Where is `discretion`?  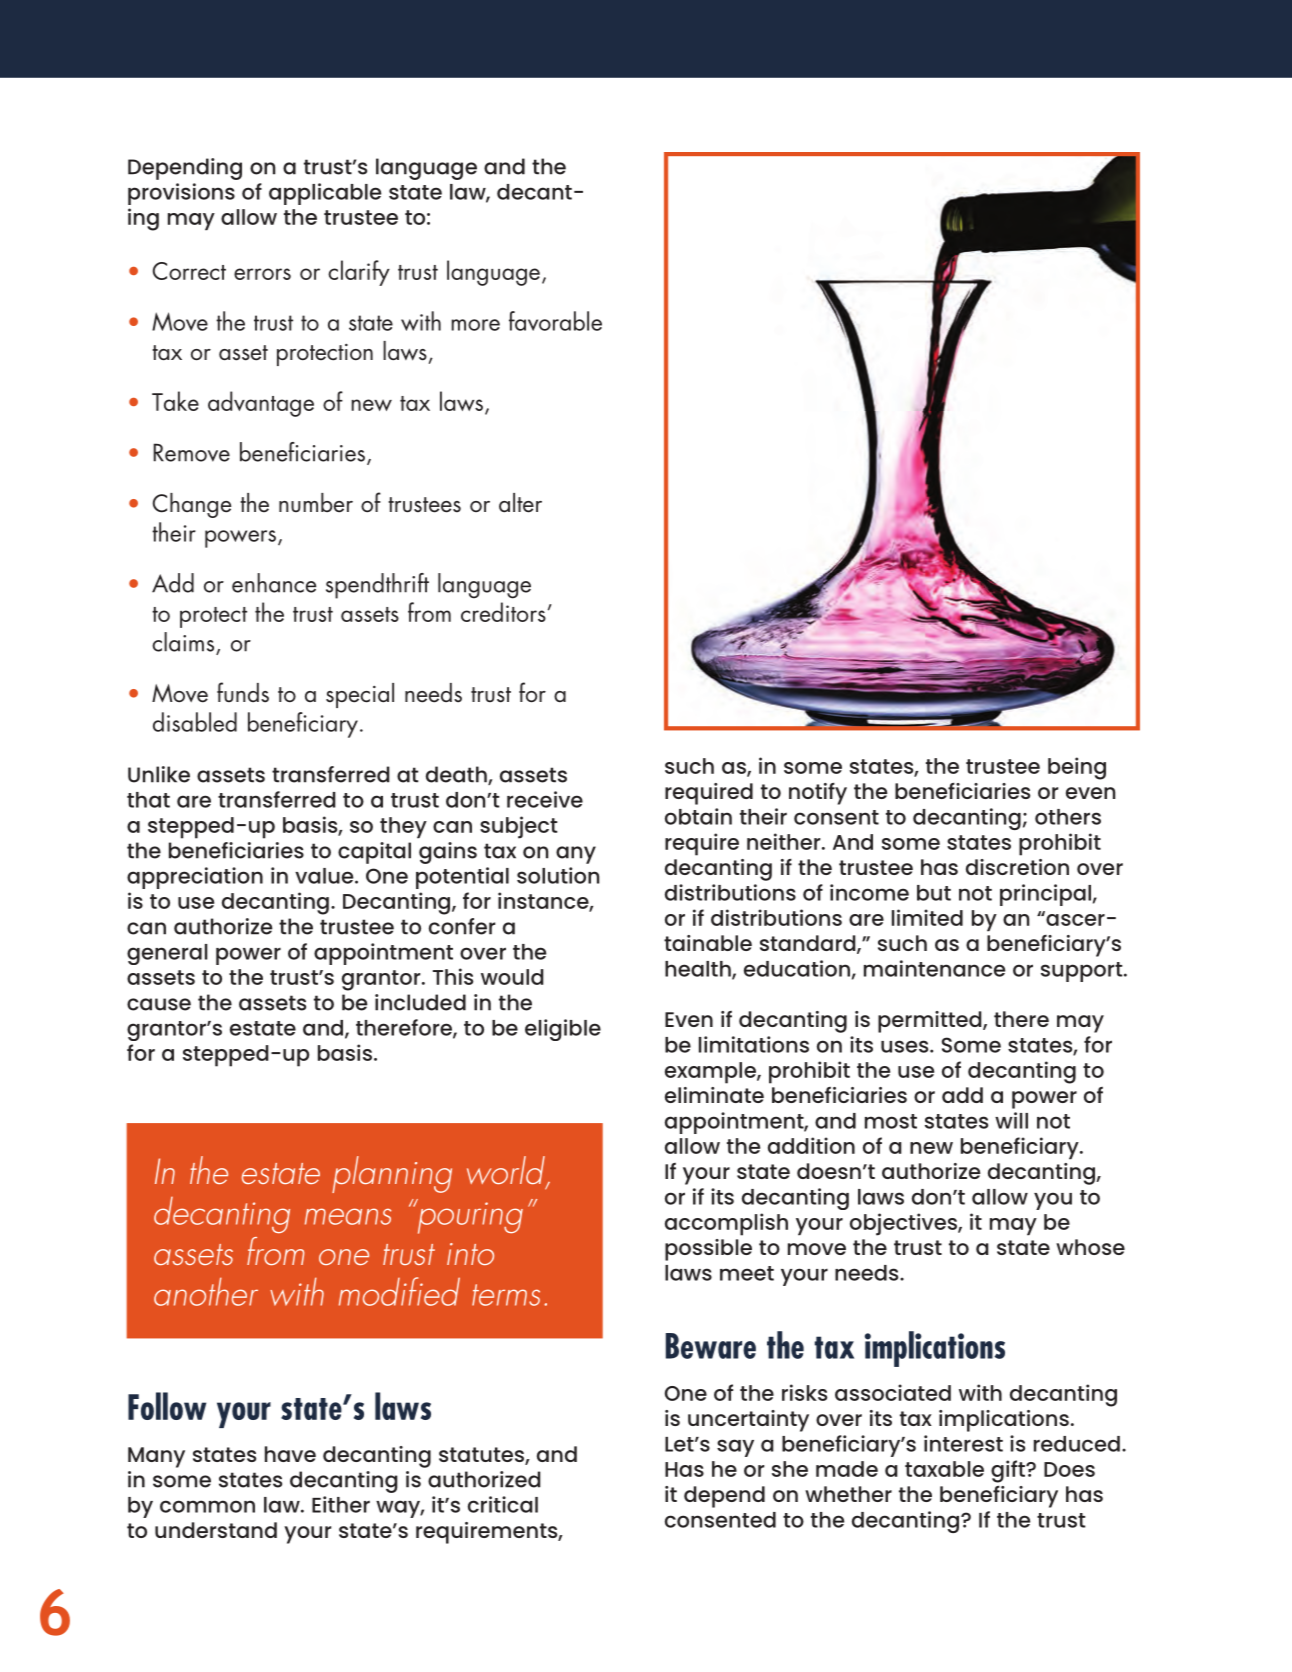
discretion is located at coordinates (1017, 867).
